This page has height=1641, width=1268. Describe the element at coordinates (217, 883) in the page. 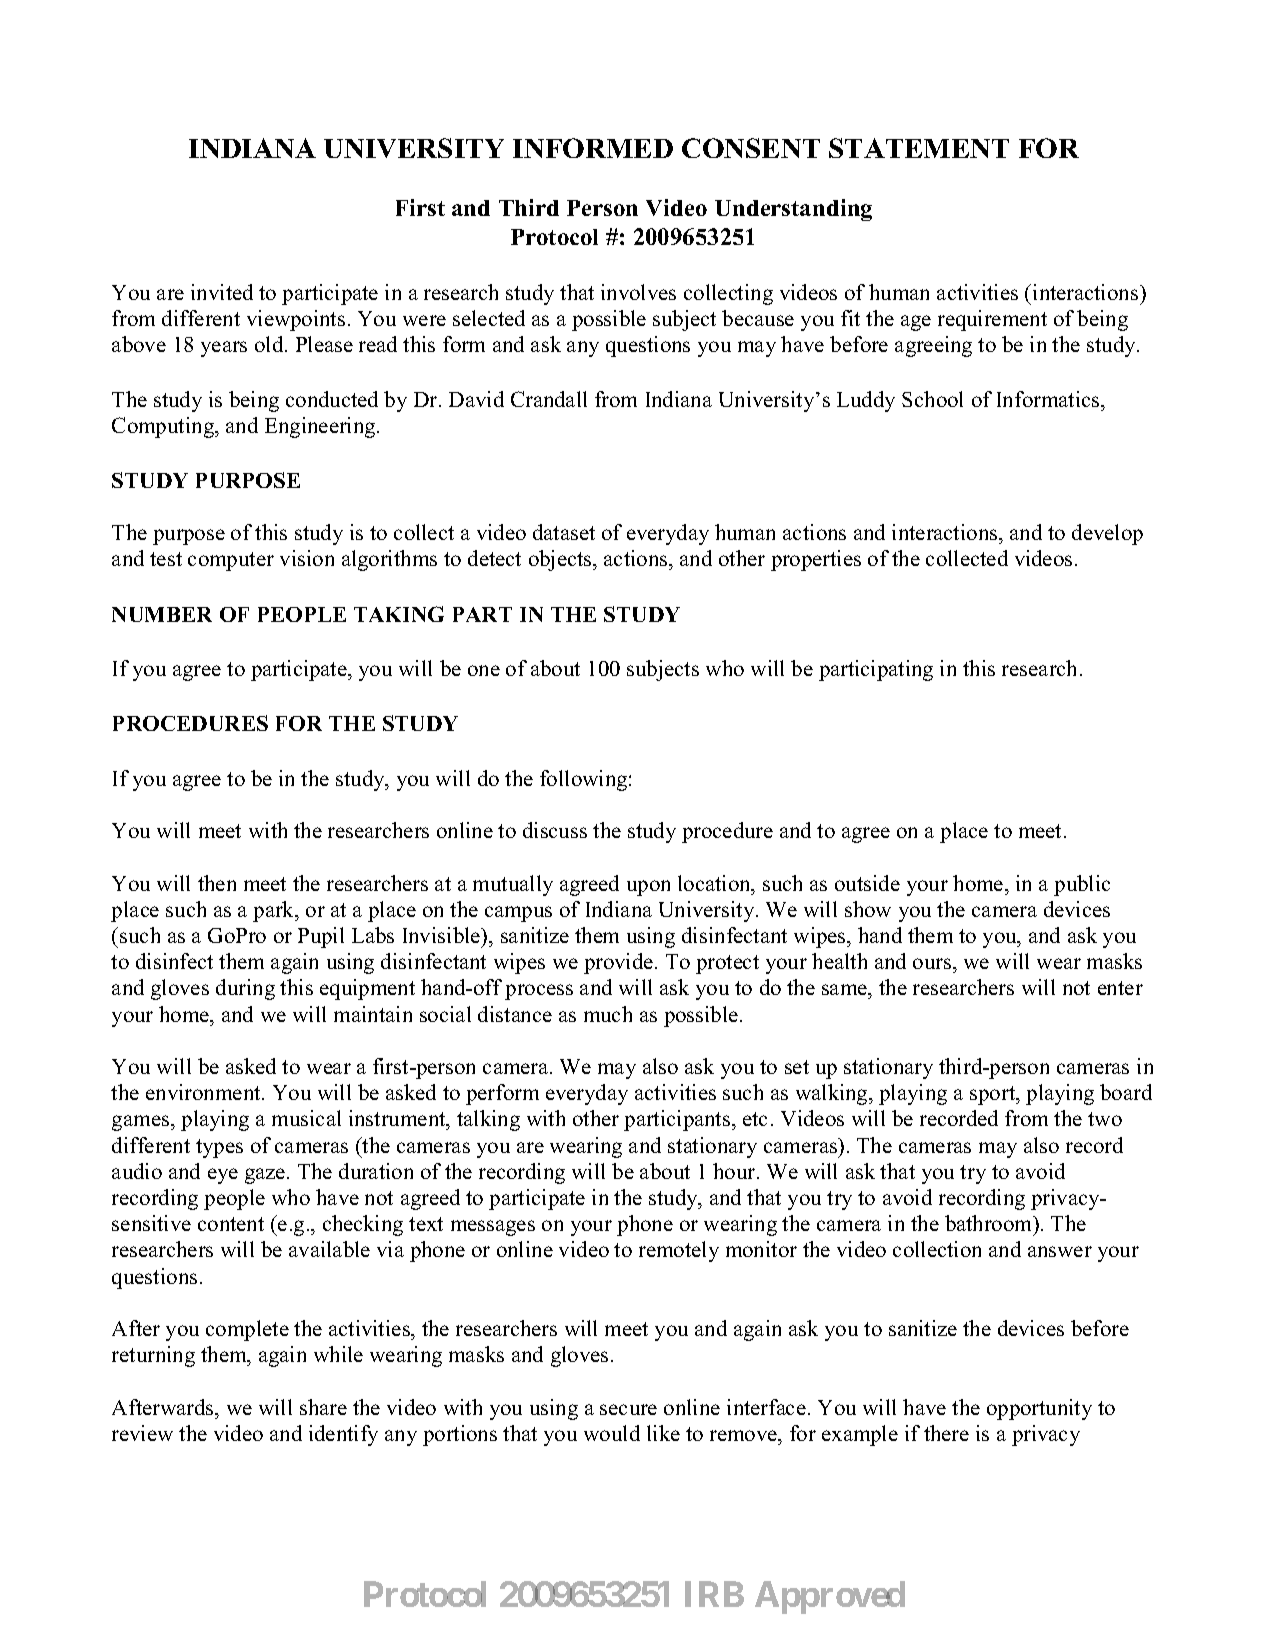

I see `then` at that location.
